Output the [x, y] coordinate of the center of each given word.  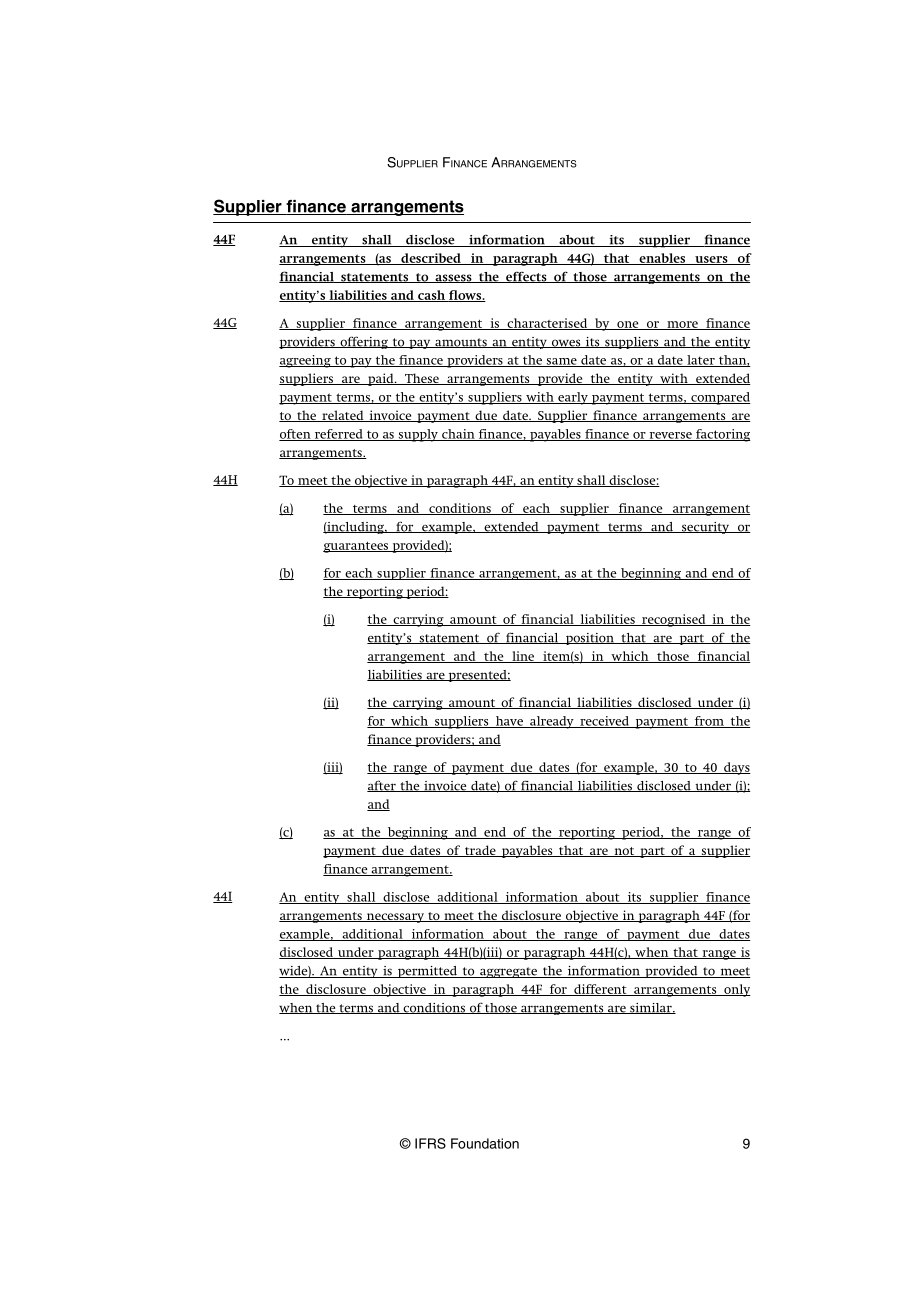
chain [458, 435]
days [736, 768]
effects [526, 277]
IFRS [430, 1143]
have [509, 722]
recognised [674, 620]
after [382, 786]
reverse [670, 436]
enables [662, 259]
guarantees [357, 547]
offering [364, 342]
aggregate [508, 972]
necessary [395, 918]
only [736, 990]
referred [338, 435]
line [523, 657]
